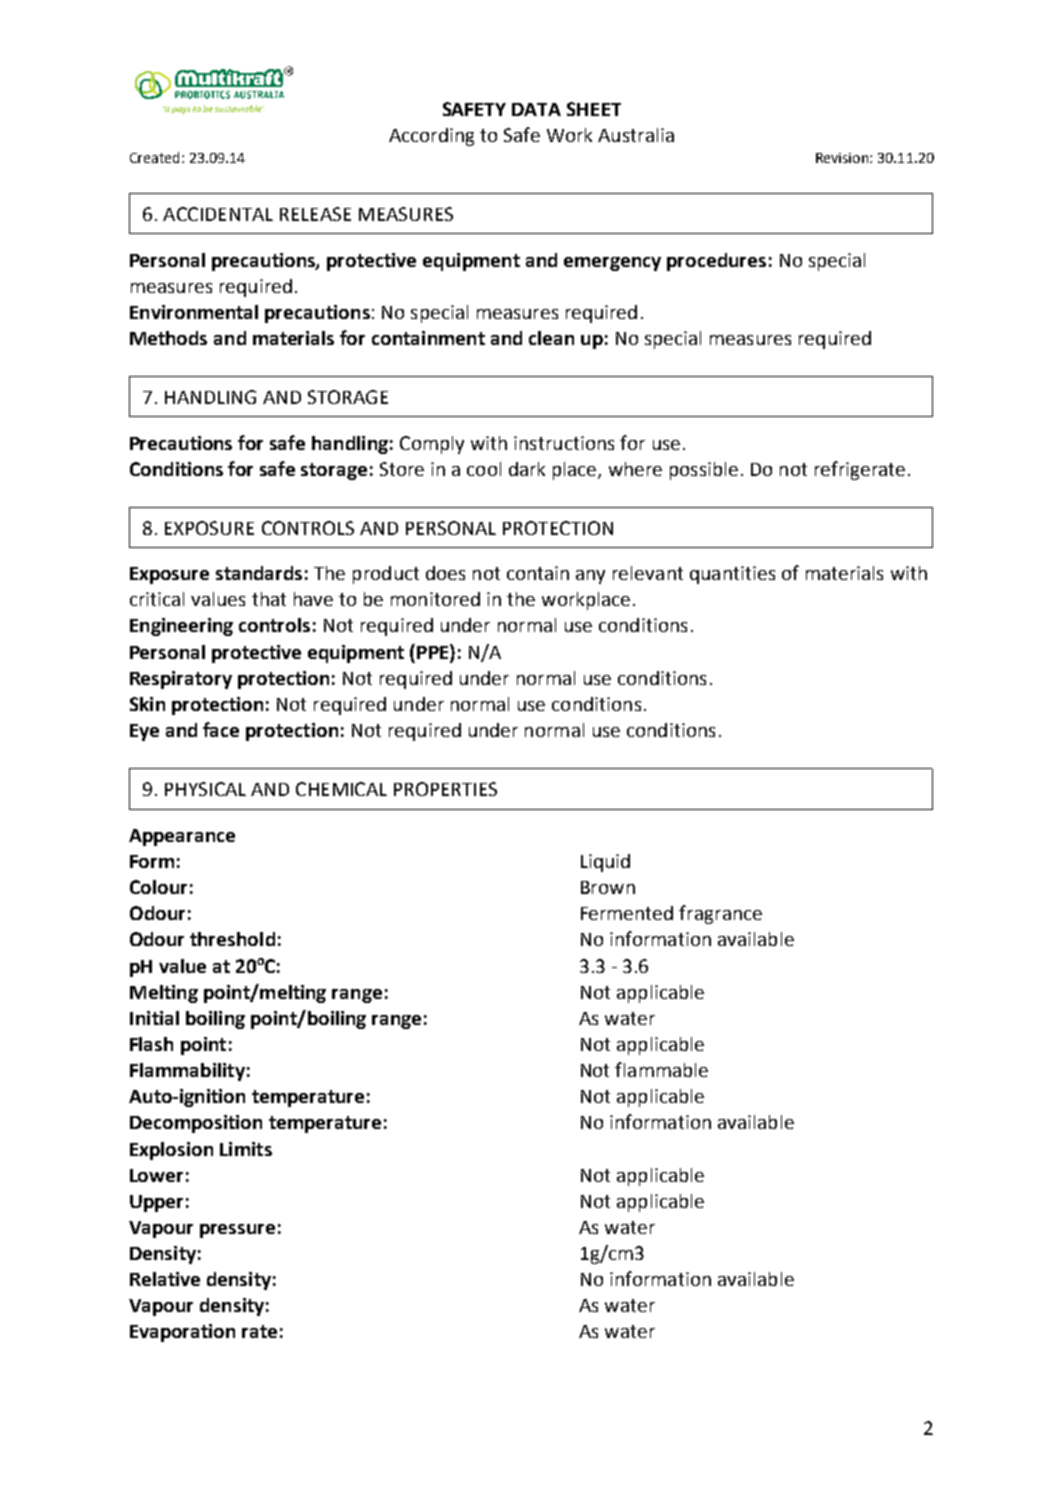 The width and height of the screenshot is (1062, 1503). I want to click on pressure, so click(237, 1231).
